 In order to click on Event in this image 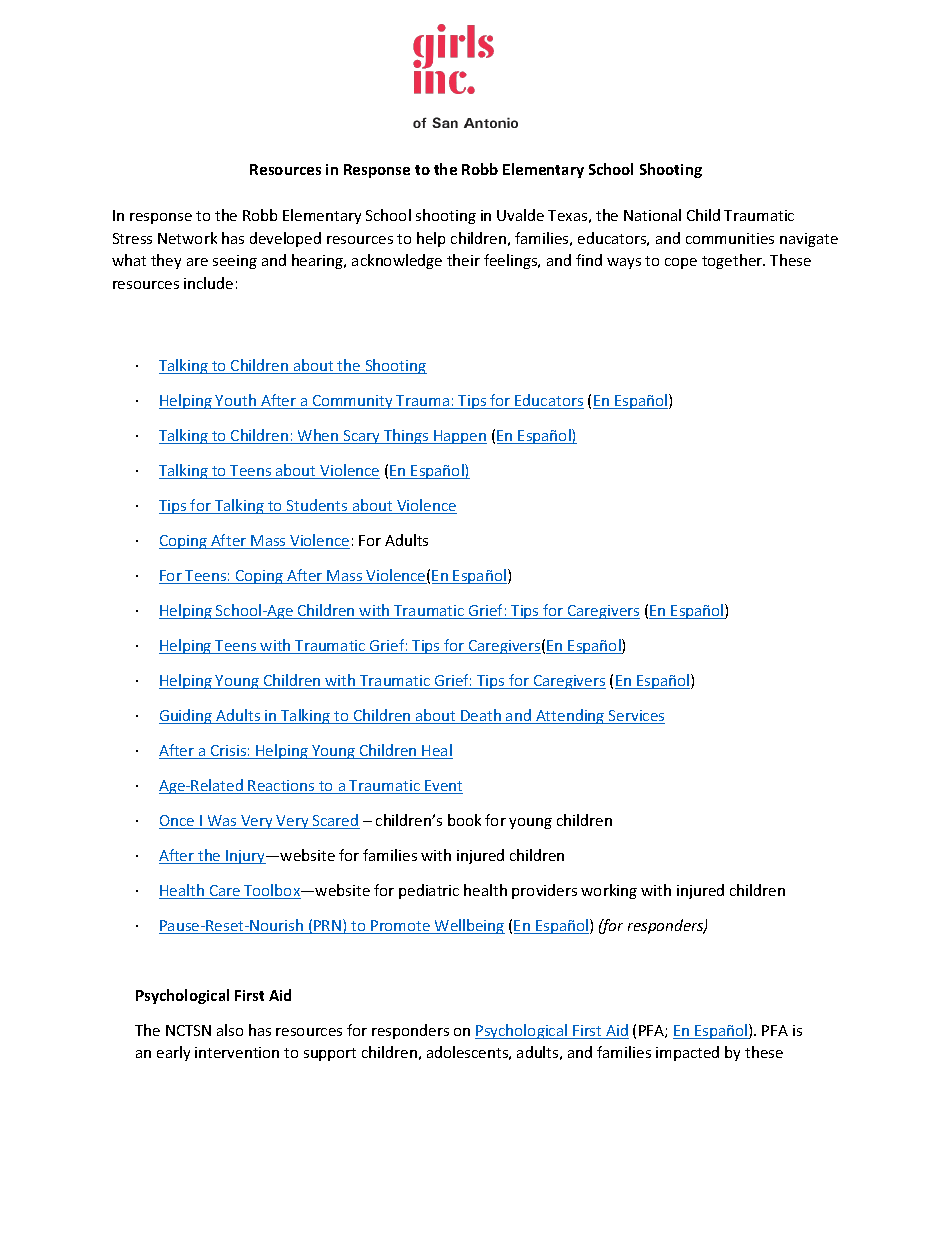, I will do `click(443, 787)`.
